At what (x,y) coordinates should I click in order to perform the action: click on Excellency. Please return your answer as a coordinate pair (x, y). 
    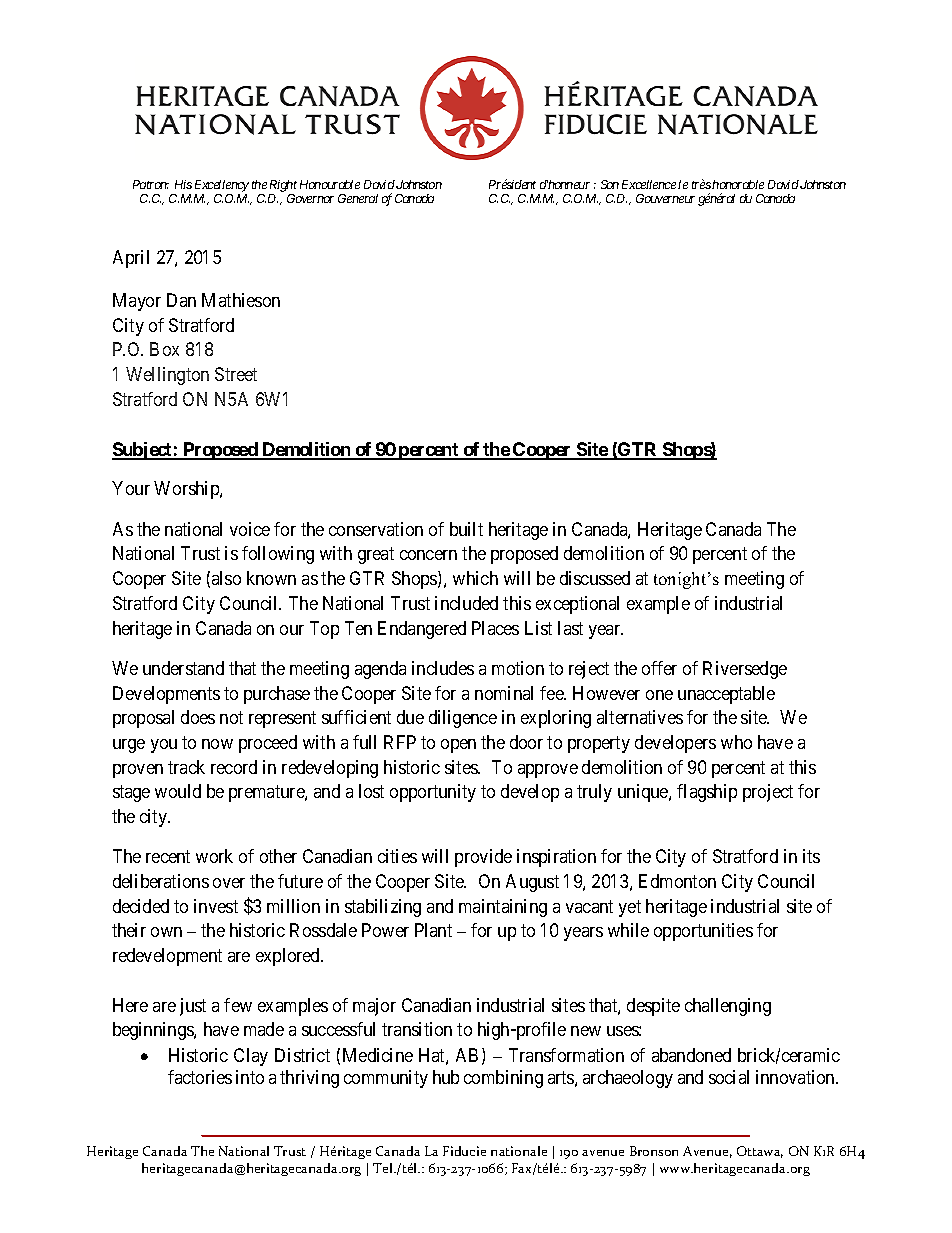
    Looking at the image, I should click on (222, 186).
